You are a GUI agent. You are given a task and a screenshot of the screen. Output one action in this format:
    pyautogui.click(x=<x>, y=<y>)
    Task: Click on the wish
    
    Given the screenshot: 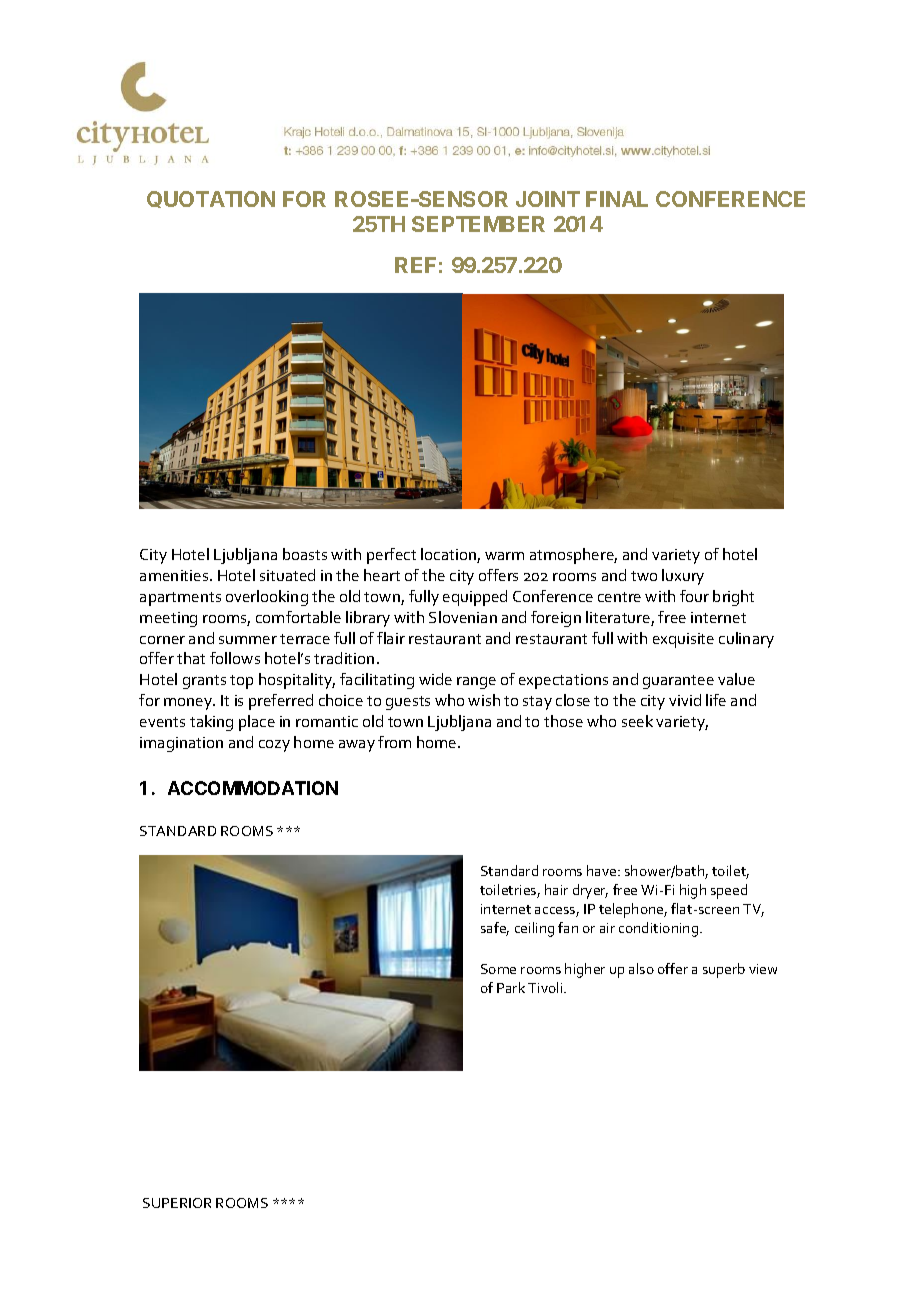 What is the action you would take?
    pyautogui.click(x=484, y=700)
